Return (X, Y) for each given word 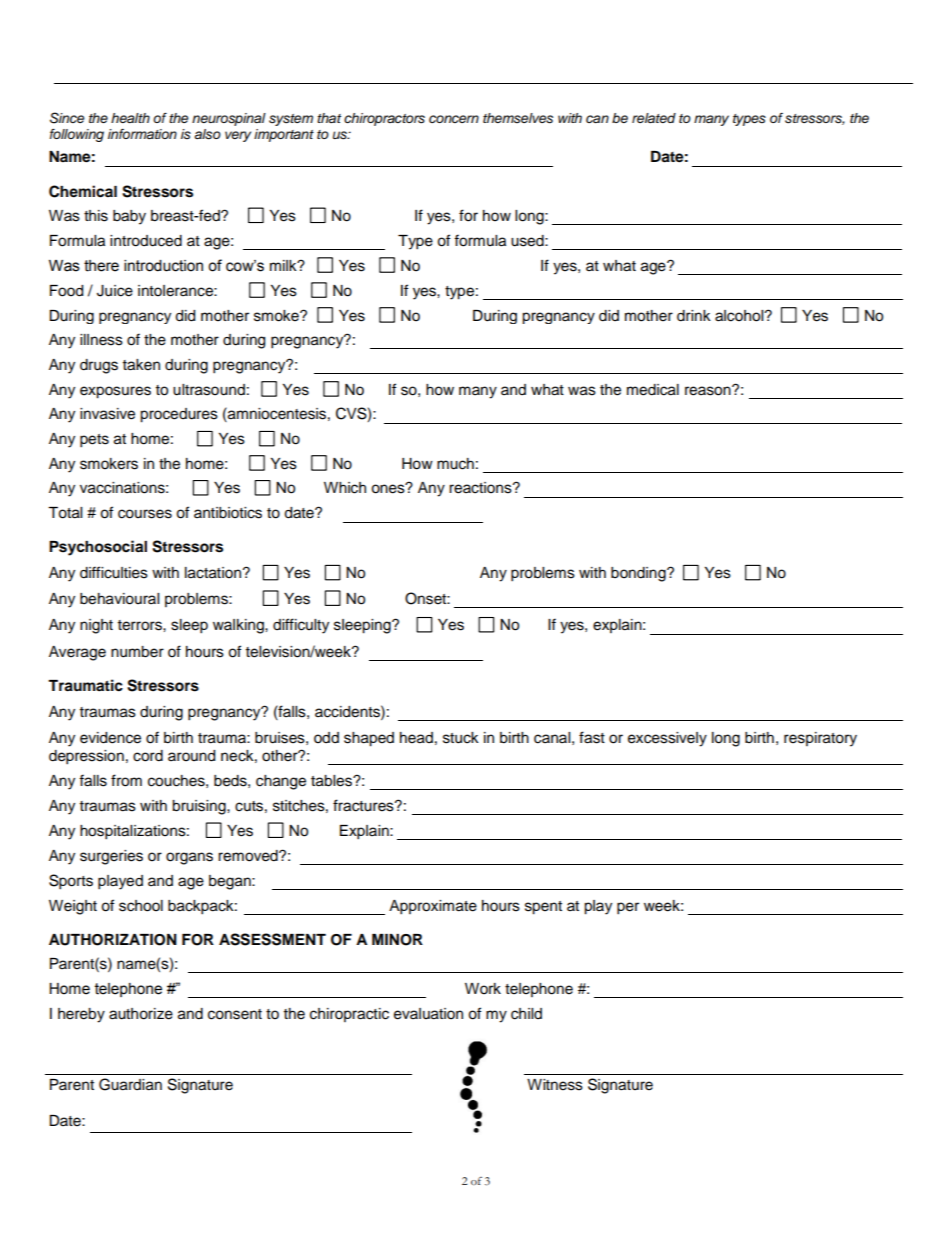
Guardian (130, 1084)
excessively (667, 739)
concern (454, 119)
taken (141, 365)
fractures (364, 805)
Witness (555, 1085)
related (654, 118)
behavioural (119, 599)
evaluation (428, 1014)
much (455, 464)
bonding (639, 574)
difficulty (301, 626)
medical (653, 390)
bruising (200, 807)
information (142, 134)
